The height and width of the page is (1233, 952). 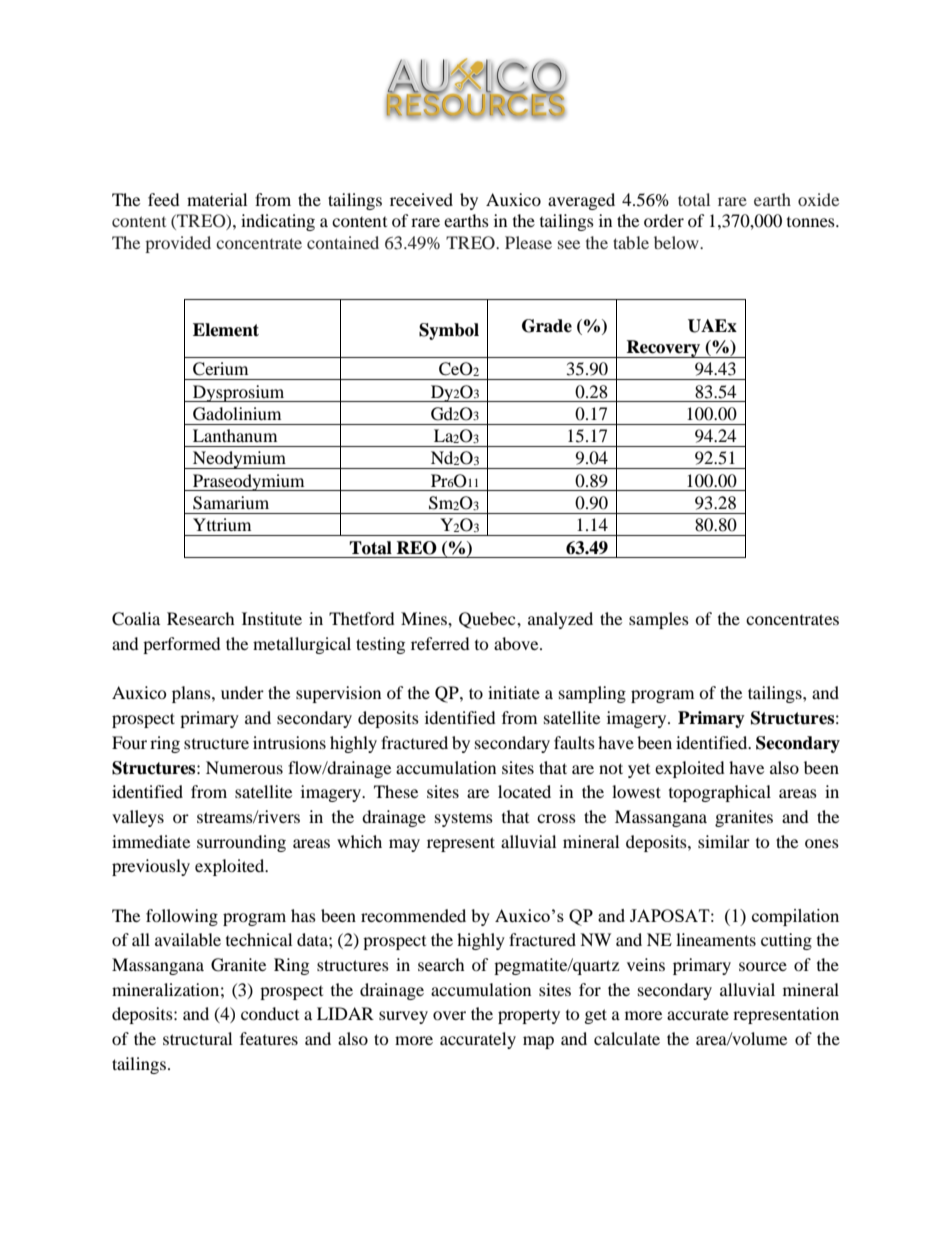 What do you see at coordinates (677, 242) in the page?
I see `below` at bounding box center [677, 242].
